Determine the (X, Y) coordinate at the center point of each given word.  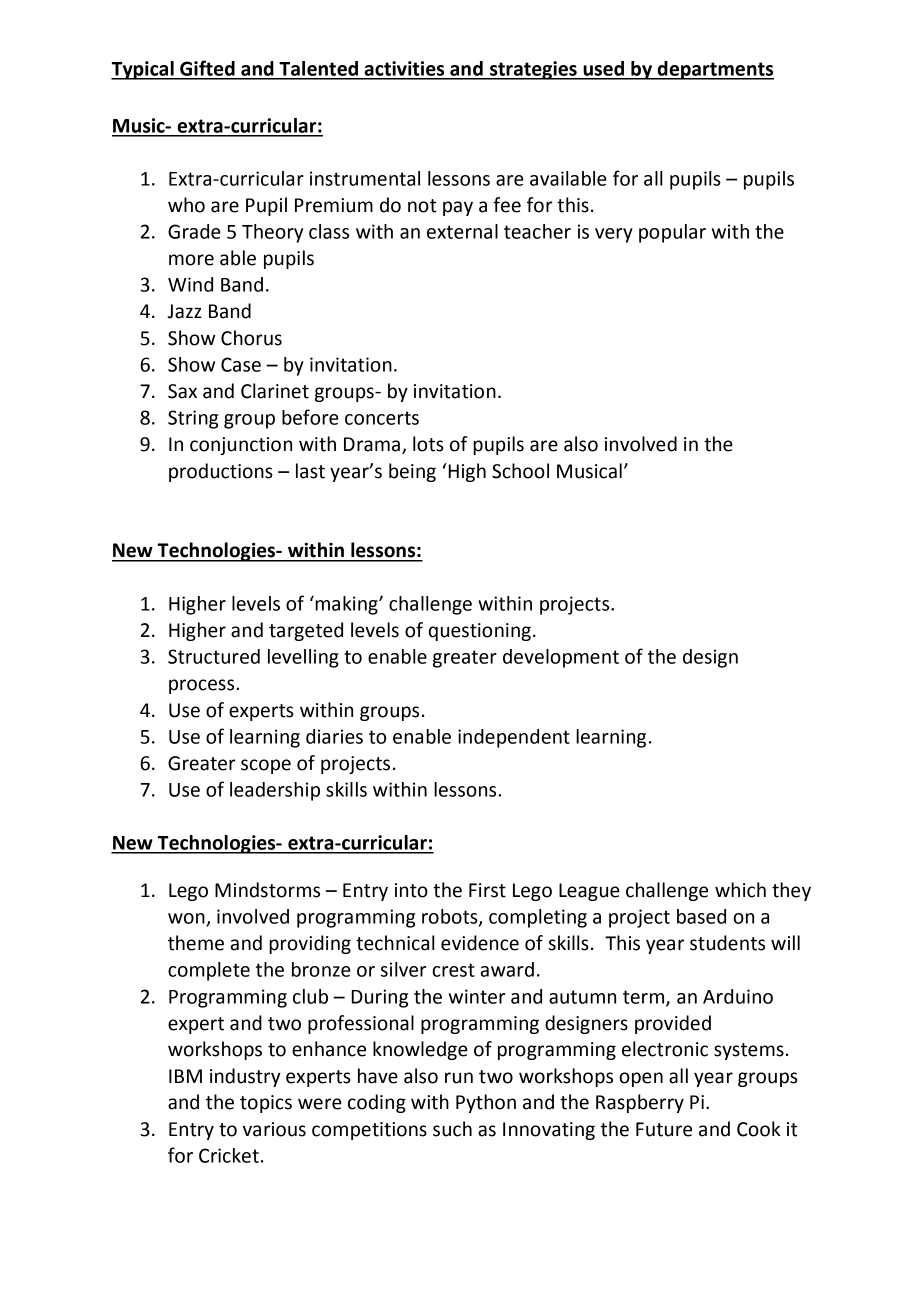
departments (714, 70)
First (487, 890)
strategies (533, 70)
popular (672, 233)
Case (241, 364)
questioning (480, 632)
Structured (214, 656)
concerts (382, 418)
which (740, 890)
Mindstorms (267, 890)
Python (486, 1103)
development (561, 658)
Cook (758, 1129)
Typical (143, 70)
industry (245, 1077)
